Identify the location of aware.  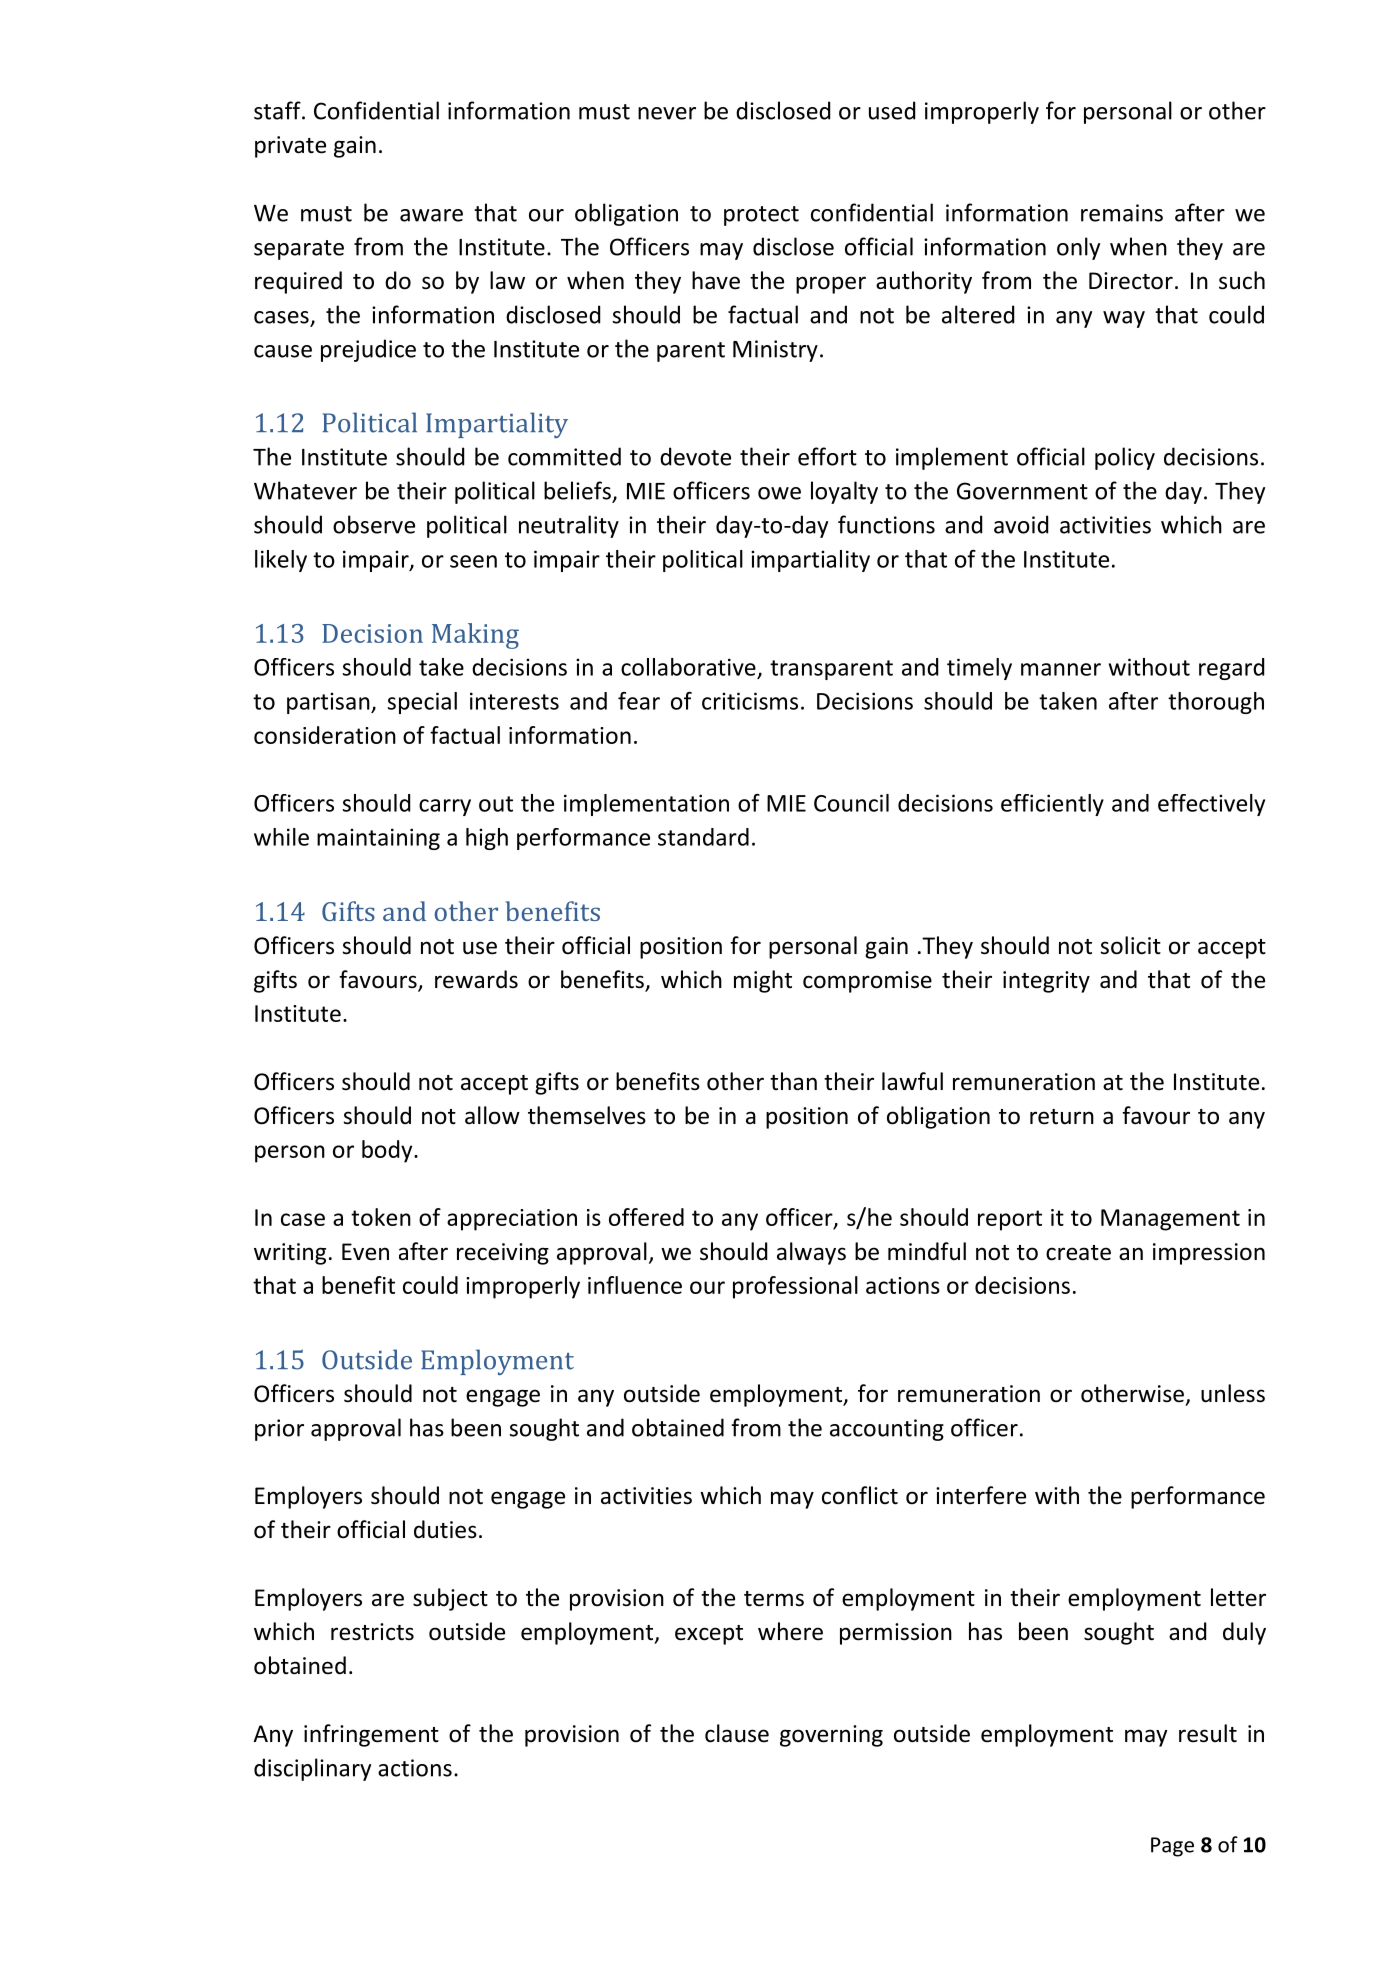
(431, 215).
